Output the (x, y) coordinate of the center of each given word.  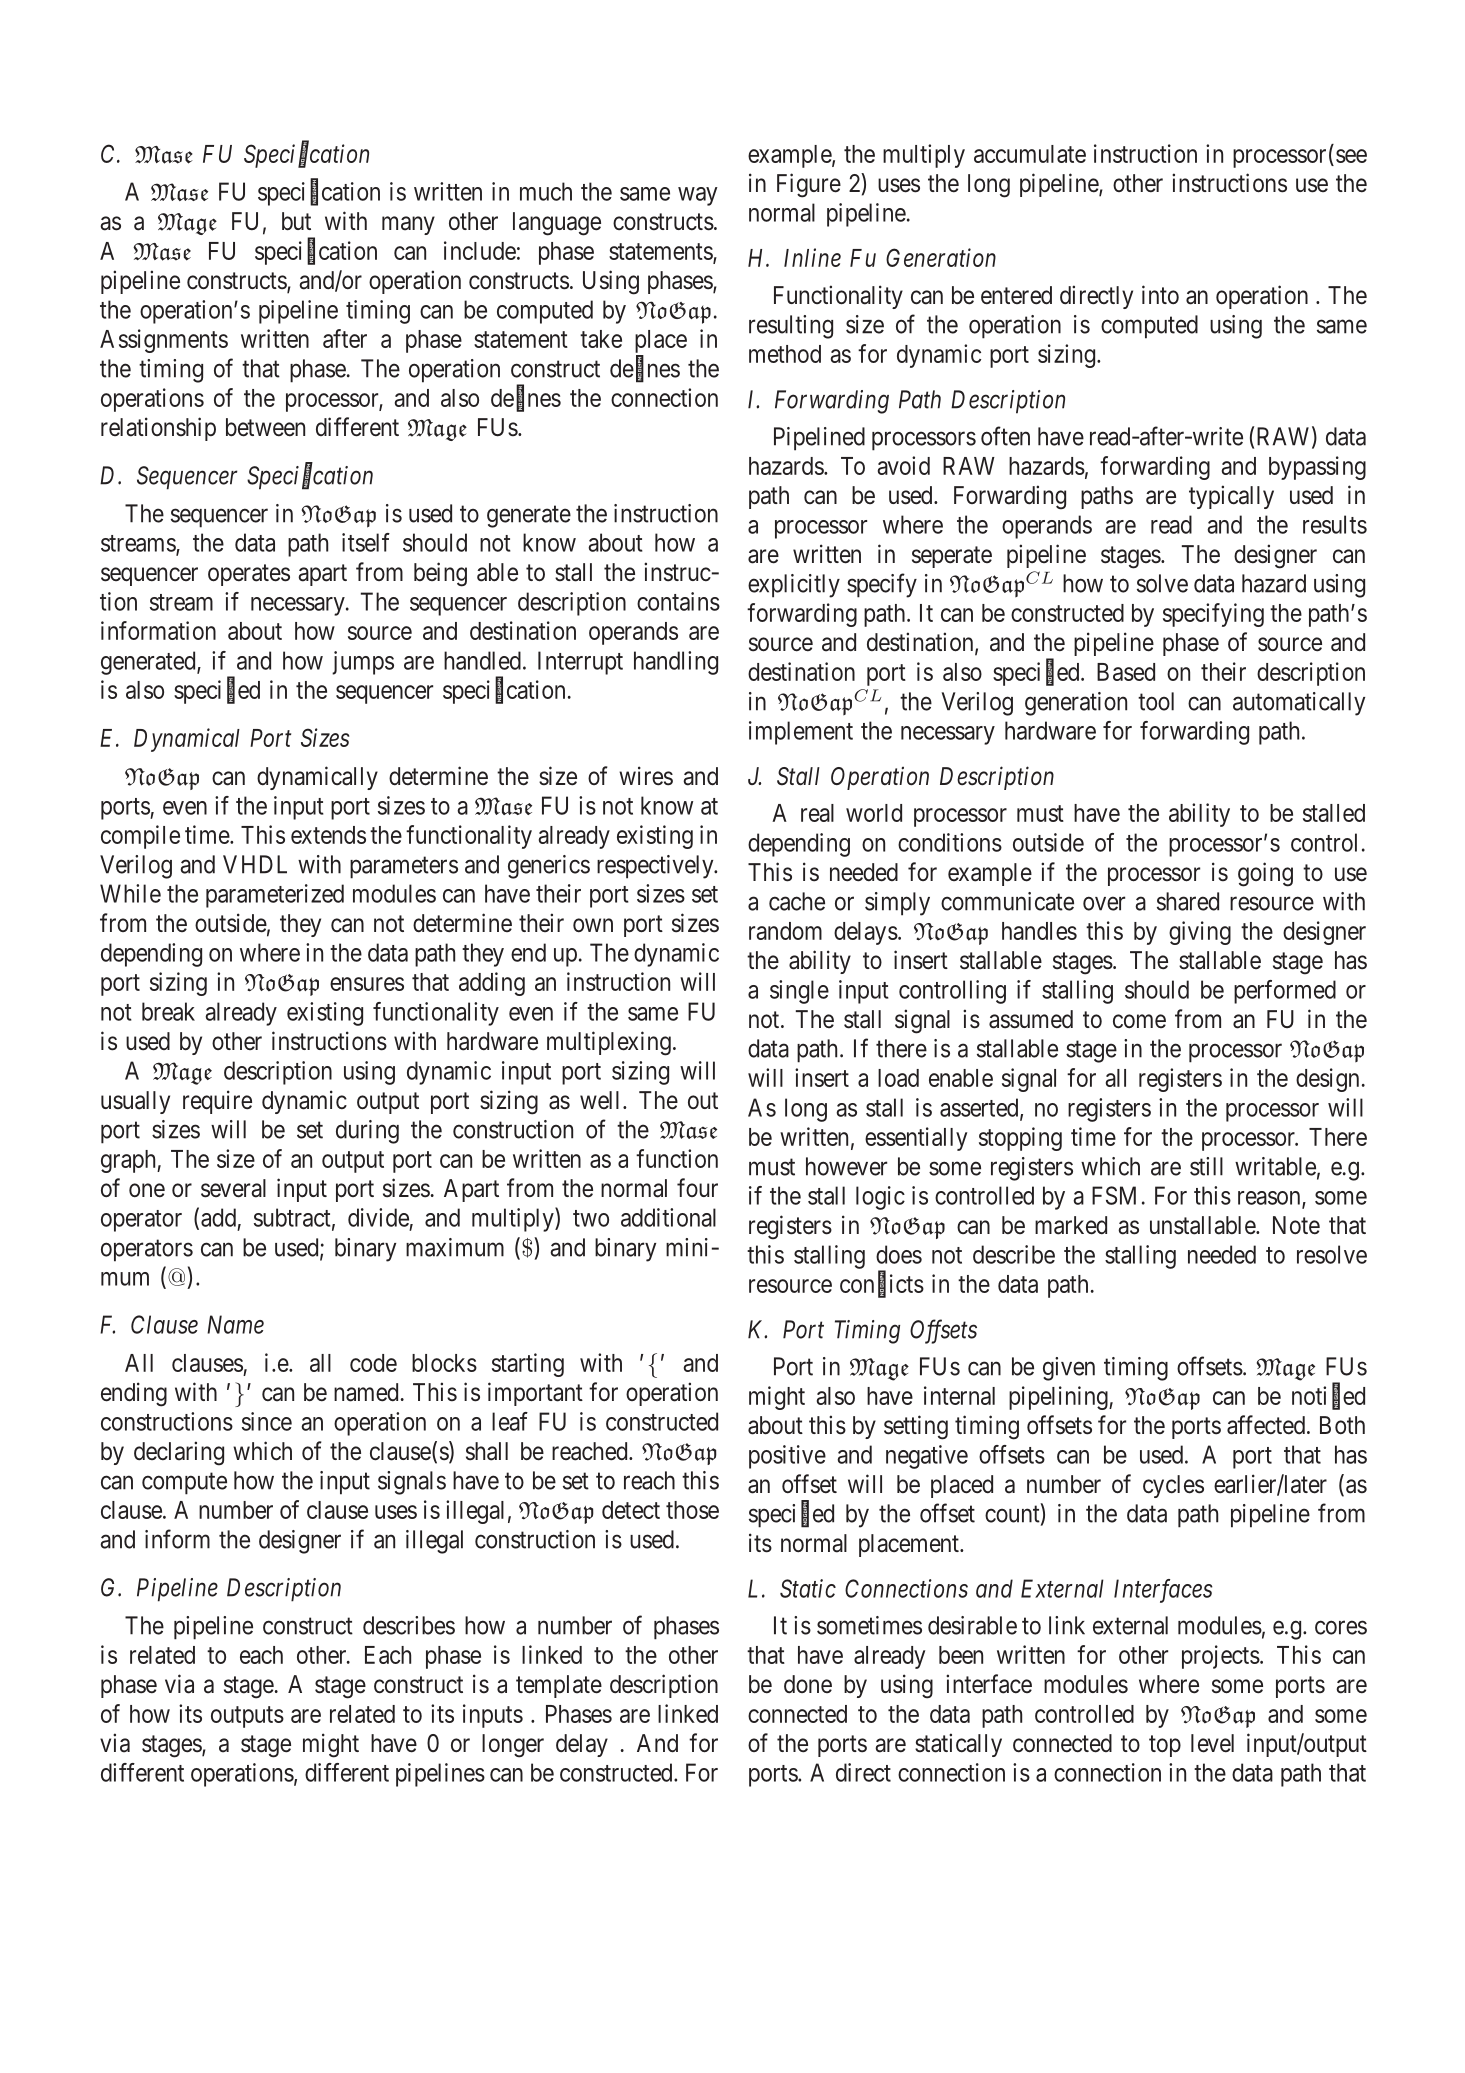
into (1160, 294)
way (698, 196)
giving (1200, 933)
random (785, 931)
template (559, 1686)
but (296, 221)
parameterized (275, 896)
